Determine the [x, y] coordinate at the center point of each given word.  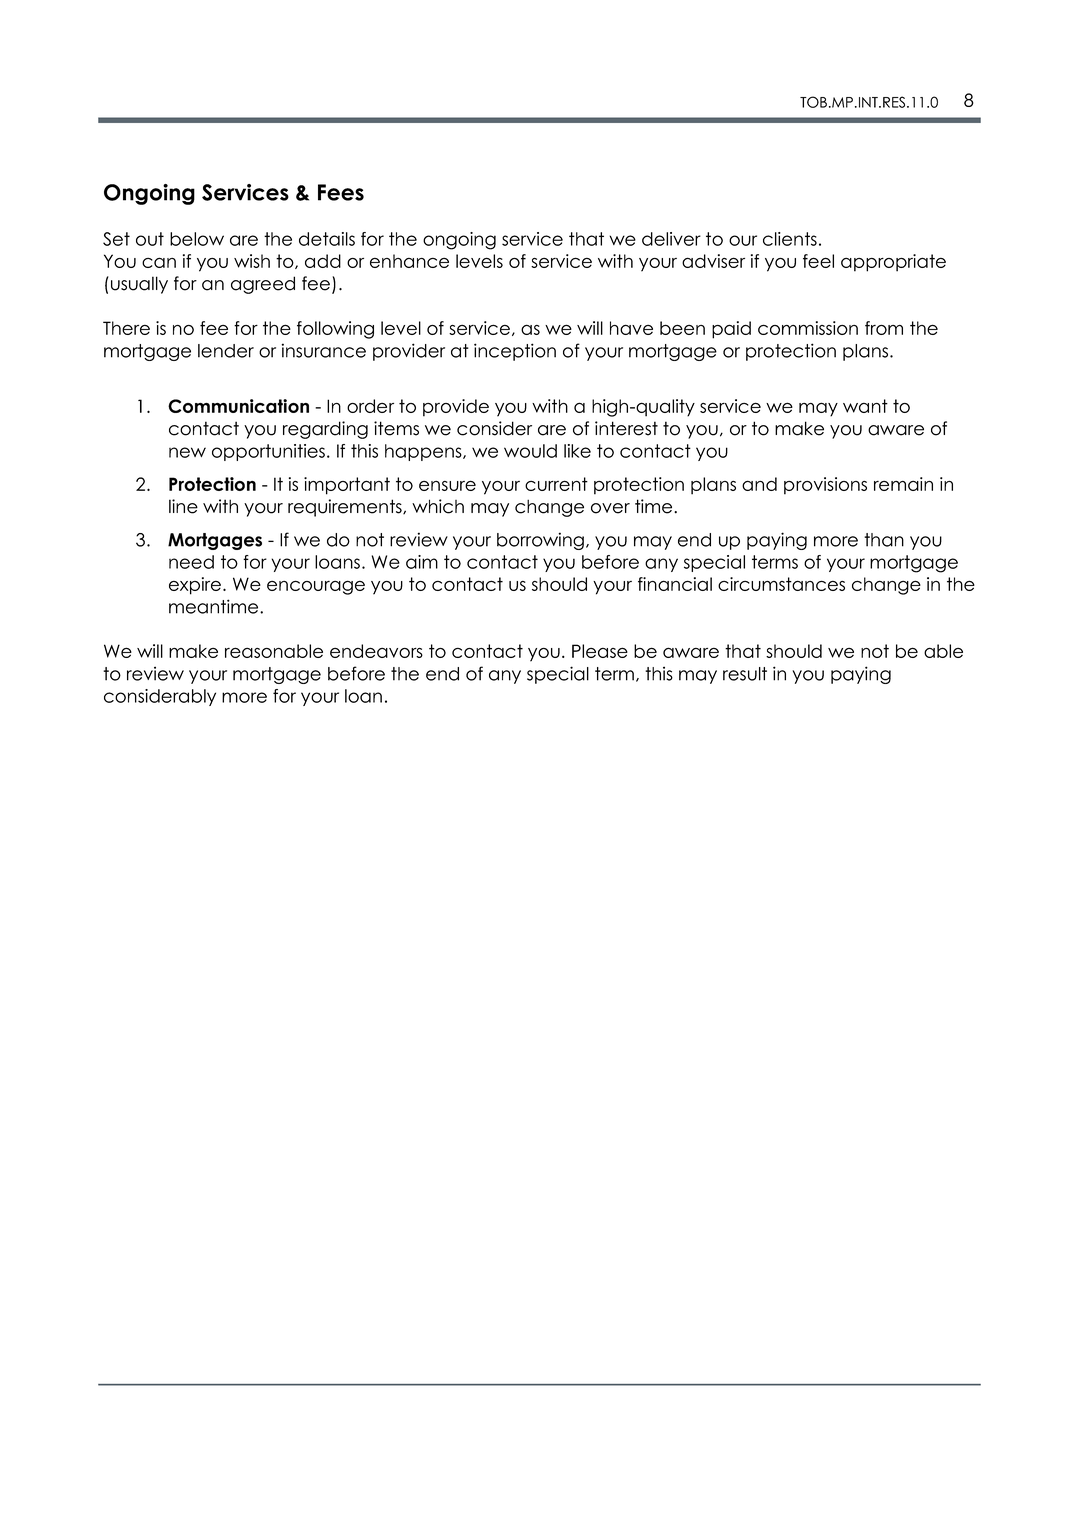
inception [515, 352]
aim [422, 562]
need [191, 562]
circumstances [781, 584]
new [187, 452]
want [865, 406]
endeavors [376, 651]
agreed [263, 285]
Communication [238, 406]
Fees [341, 192]
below [197, 239]
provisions [825, 486]
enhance [409, 261]
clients [790, 239]
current [556, 484]
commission [808, 328]
